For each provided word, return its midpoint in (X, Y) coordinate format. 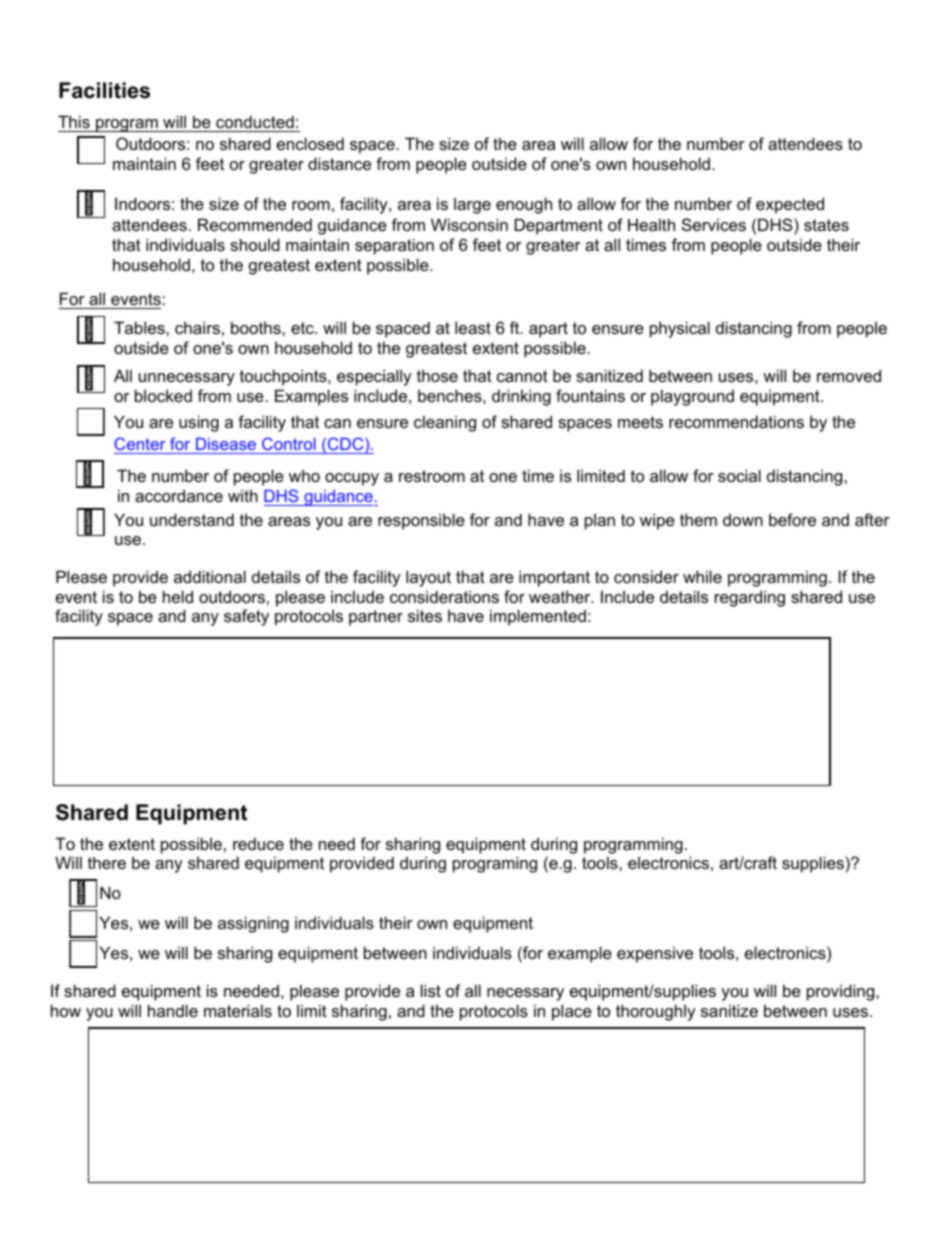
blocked (163, 395)
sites (425, 615)
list (431, 990)
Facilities (104, 90)
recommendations (736, 421)
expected (790, 205)
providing (842, 992)
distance (339, 163)
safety (246, 617)
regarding (750, 598)
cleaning (445, 423)
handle (173, 1010)
